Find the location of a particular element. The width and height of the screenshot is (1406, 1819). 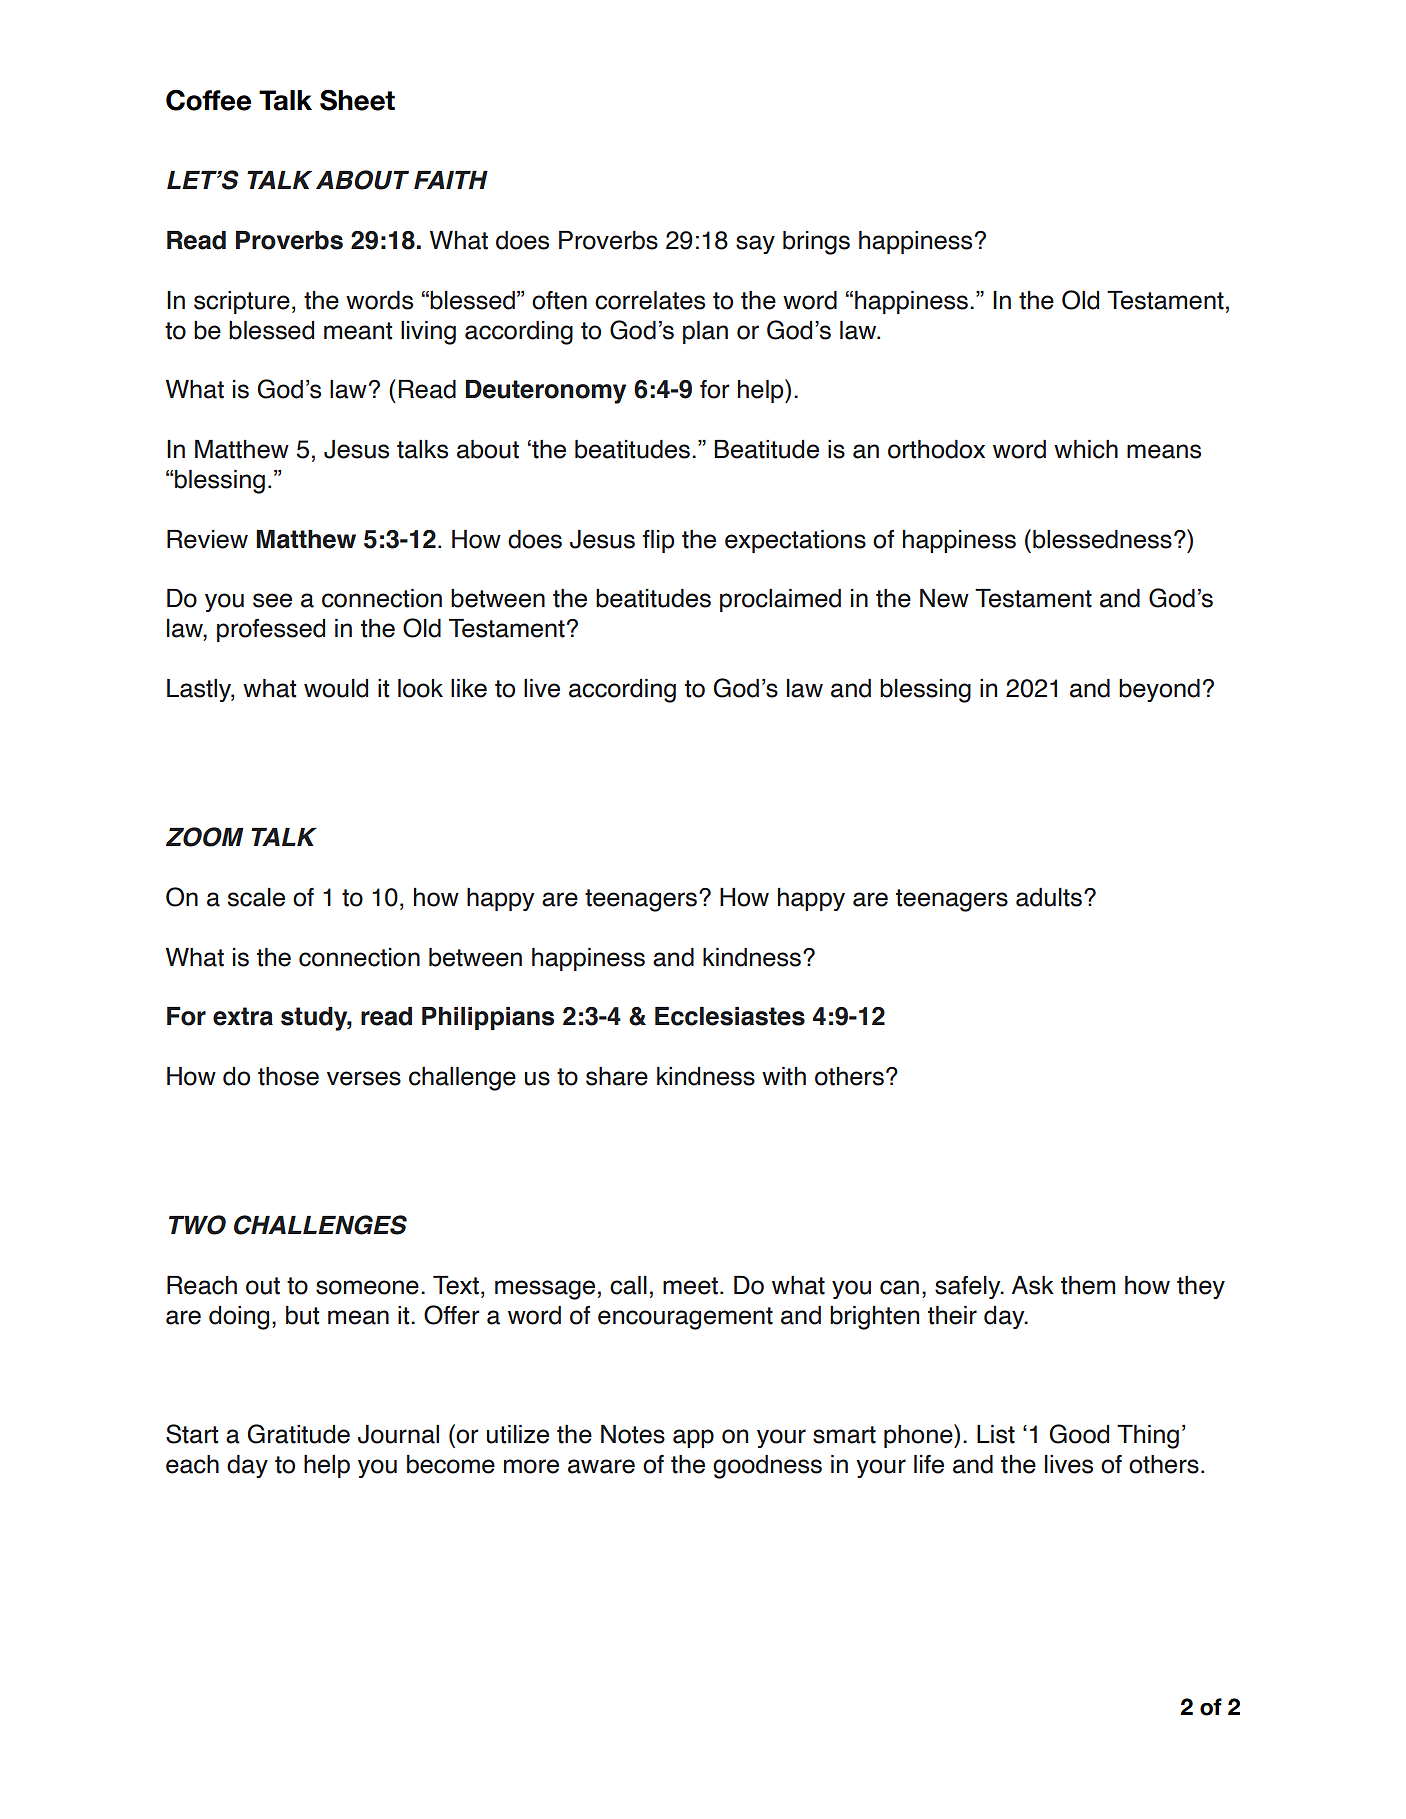

proclaimed is located at coordinates (780, 600).
